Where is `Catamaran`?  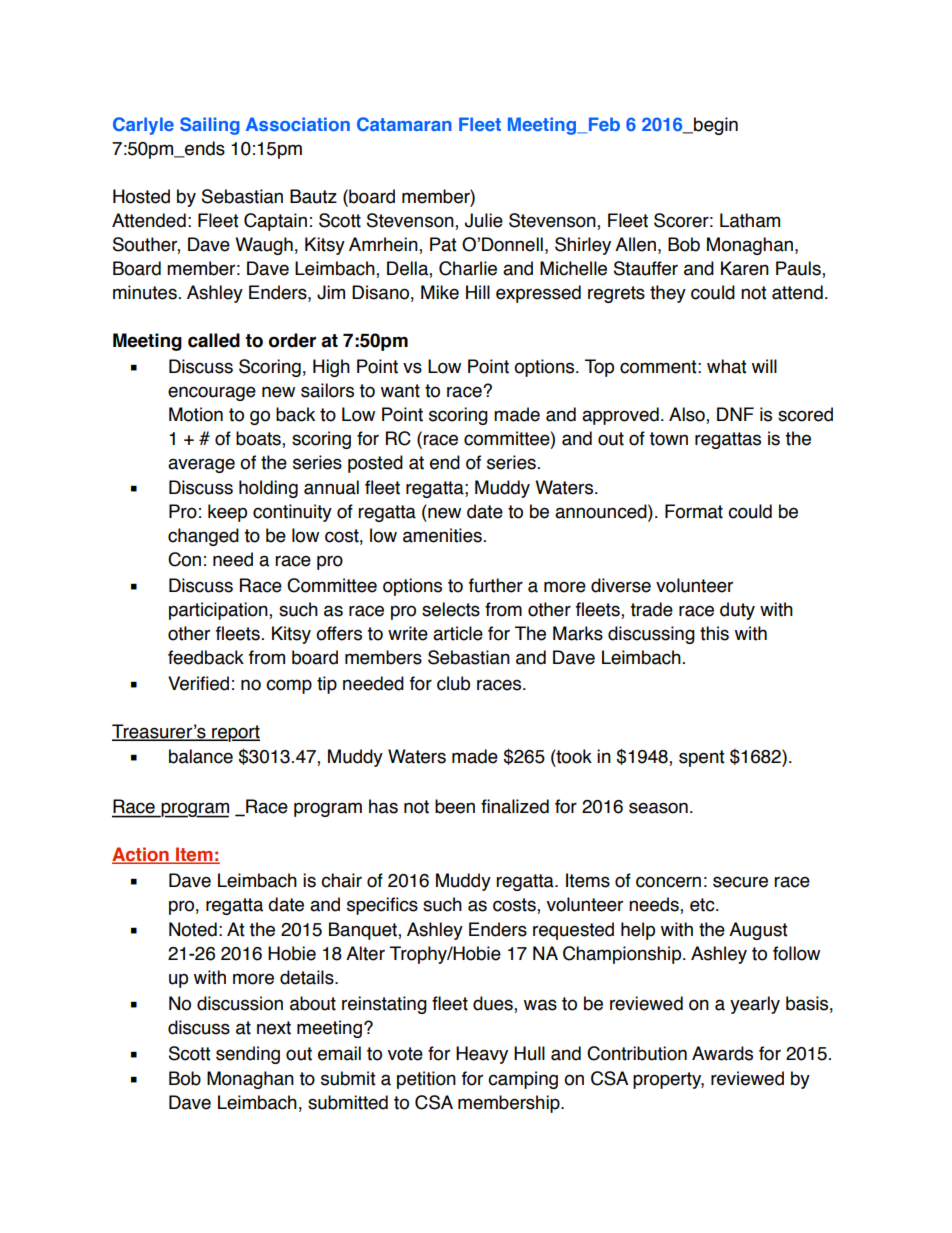 Catamaran is located at coordinates (404, 124).
